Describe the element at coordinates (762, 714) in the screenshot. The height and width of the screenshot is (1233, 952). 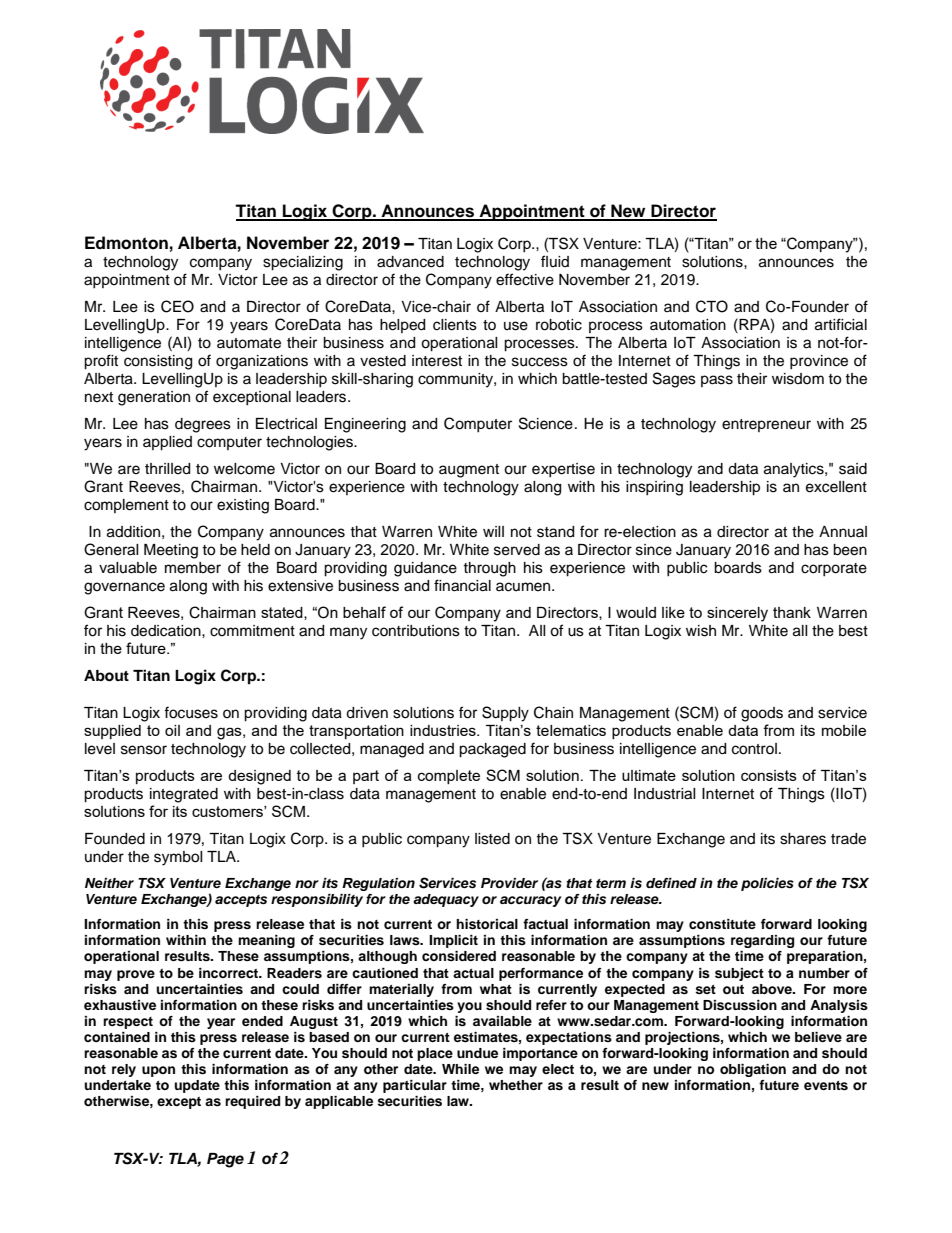
I see `goods` at that location.
